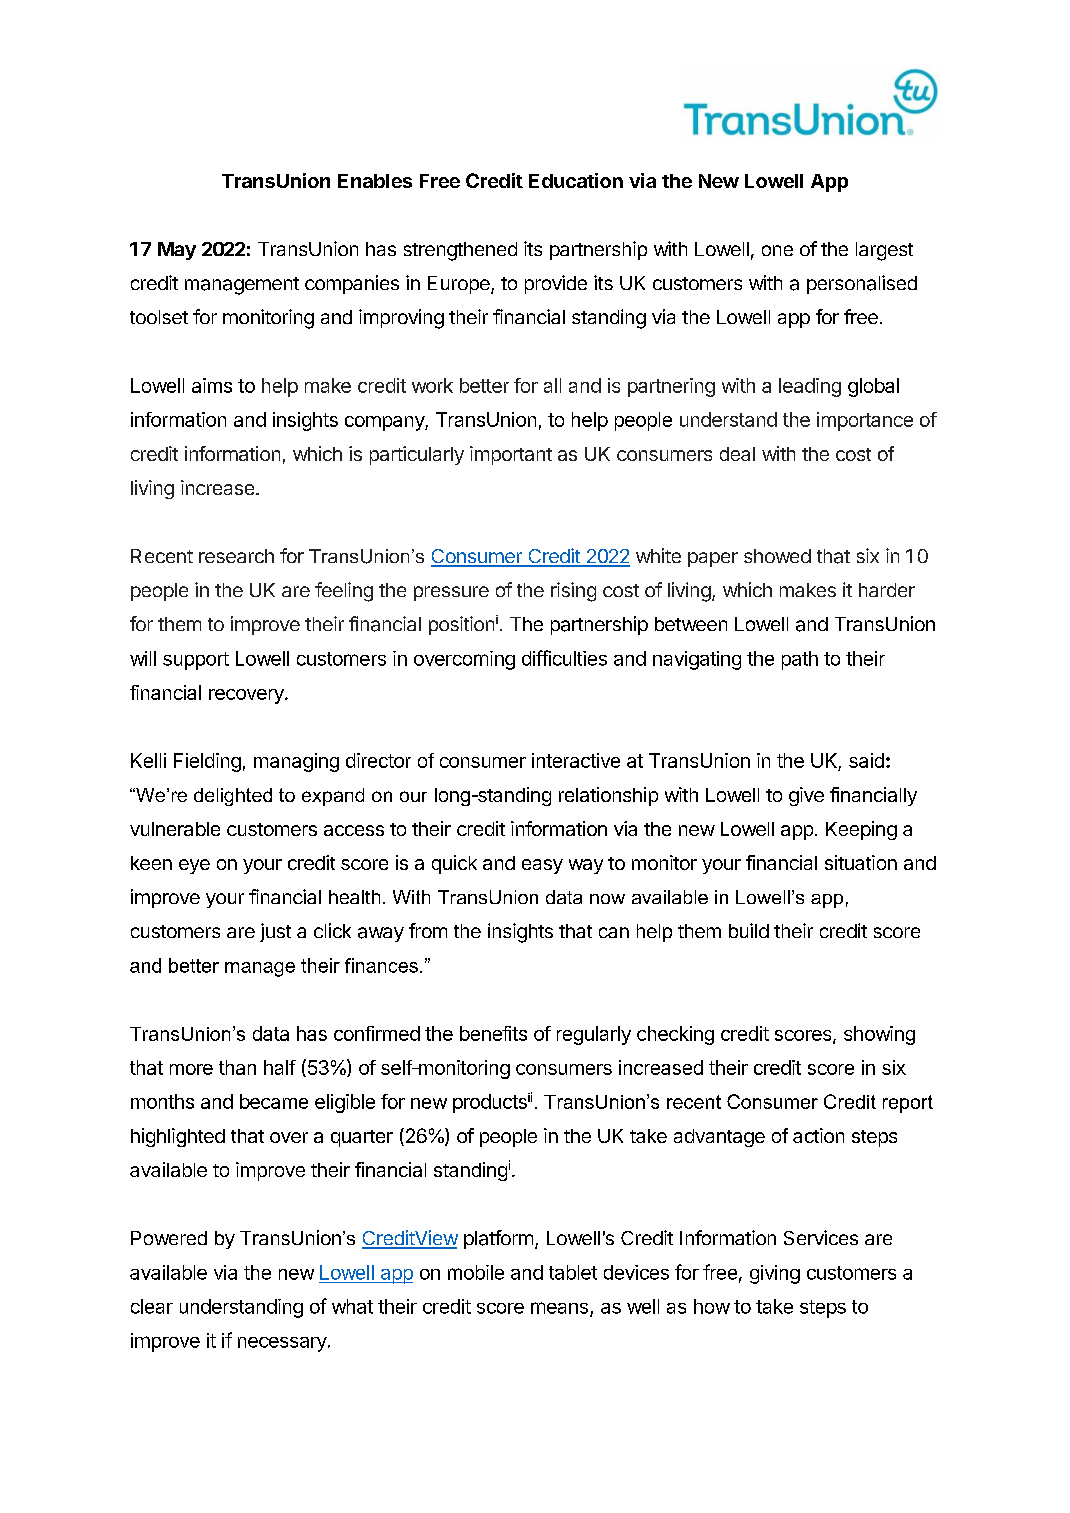 The height and width of the screenshot is (1513, 1070). Describe the element at coordinates (275, 932) in the screenshot. I see `just` at that location.
